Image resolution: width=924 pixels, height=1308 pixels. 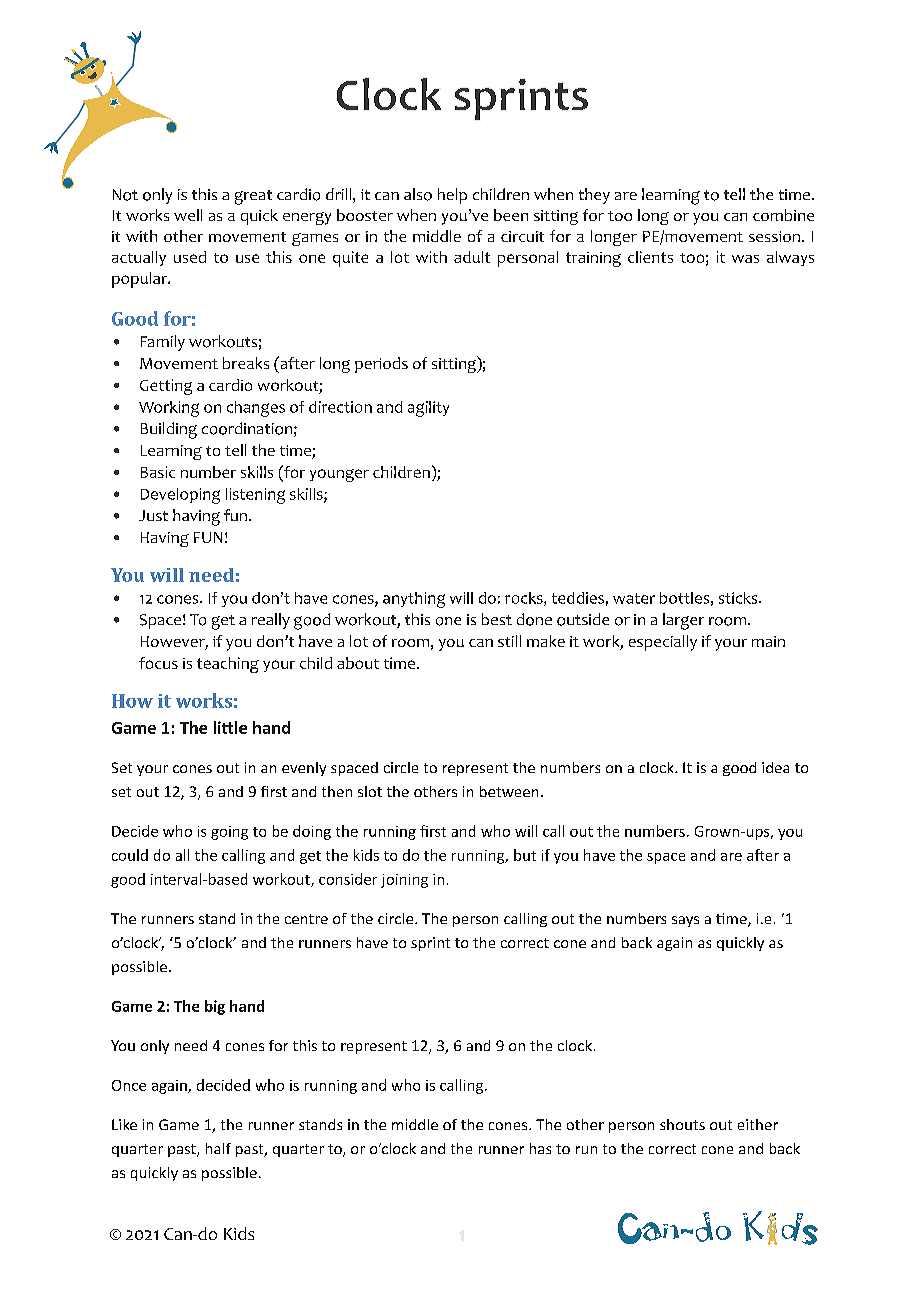 I want to click on agility, so click(x=428, y=409).
